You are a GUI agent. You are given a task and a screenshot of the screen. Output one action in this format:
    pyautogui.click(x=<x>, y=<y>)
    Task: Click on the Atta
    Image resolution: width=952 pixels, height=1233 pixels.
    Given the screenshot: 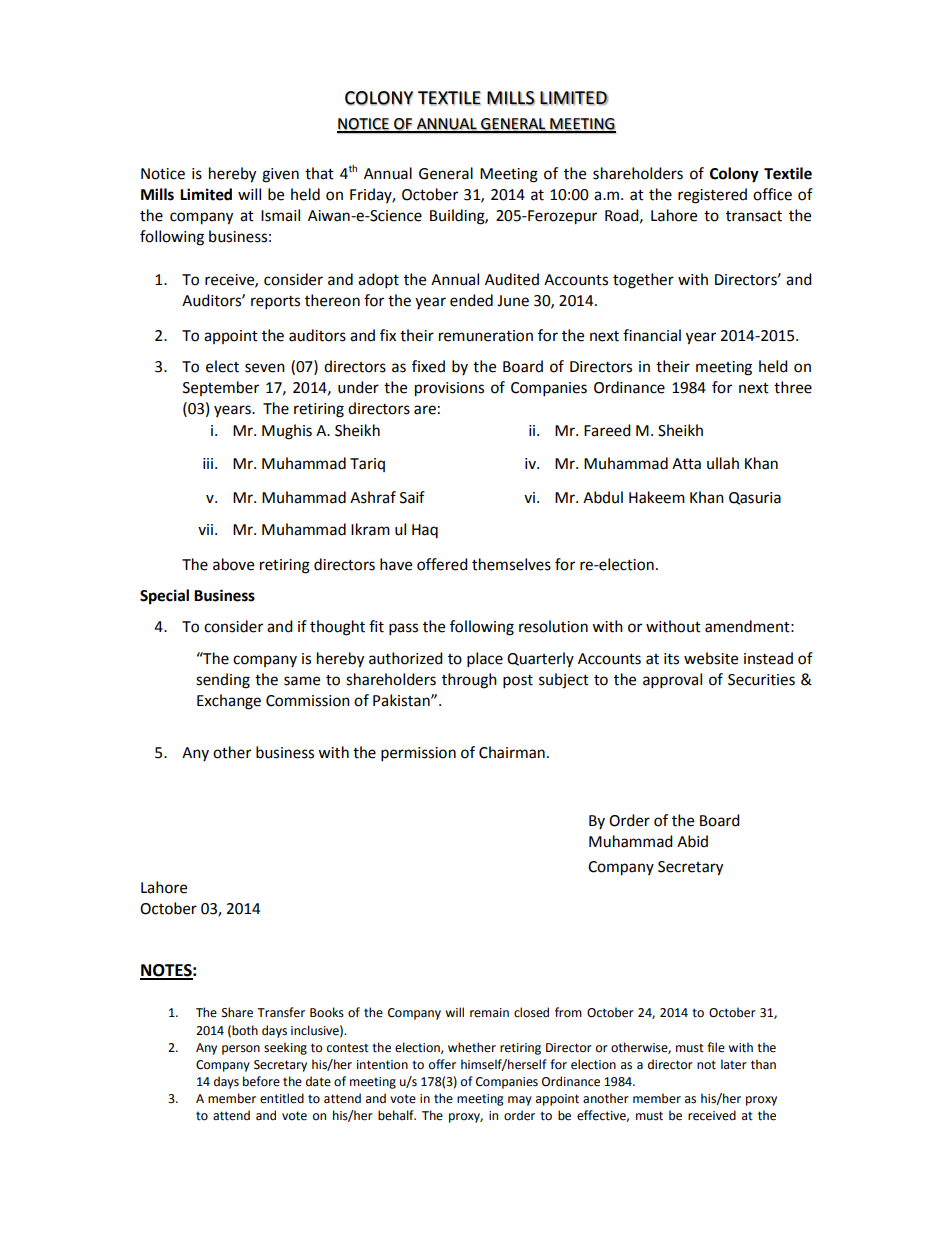 What is the action you would take?
    pyautogui.click(x=686, y=464)
